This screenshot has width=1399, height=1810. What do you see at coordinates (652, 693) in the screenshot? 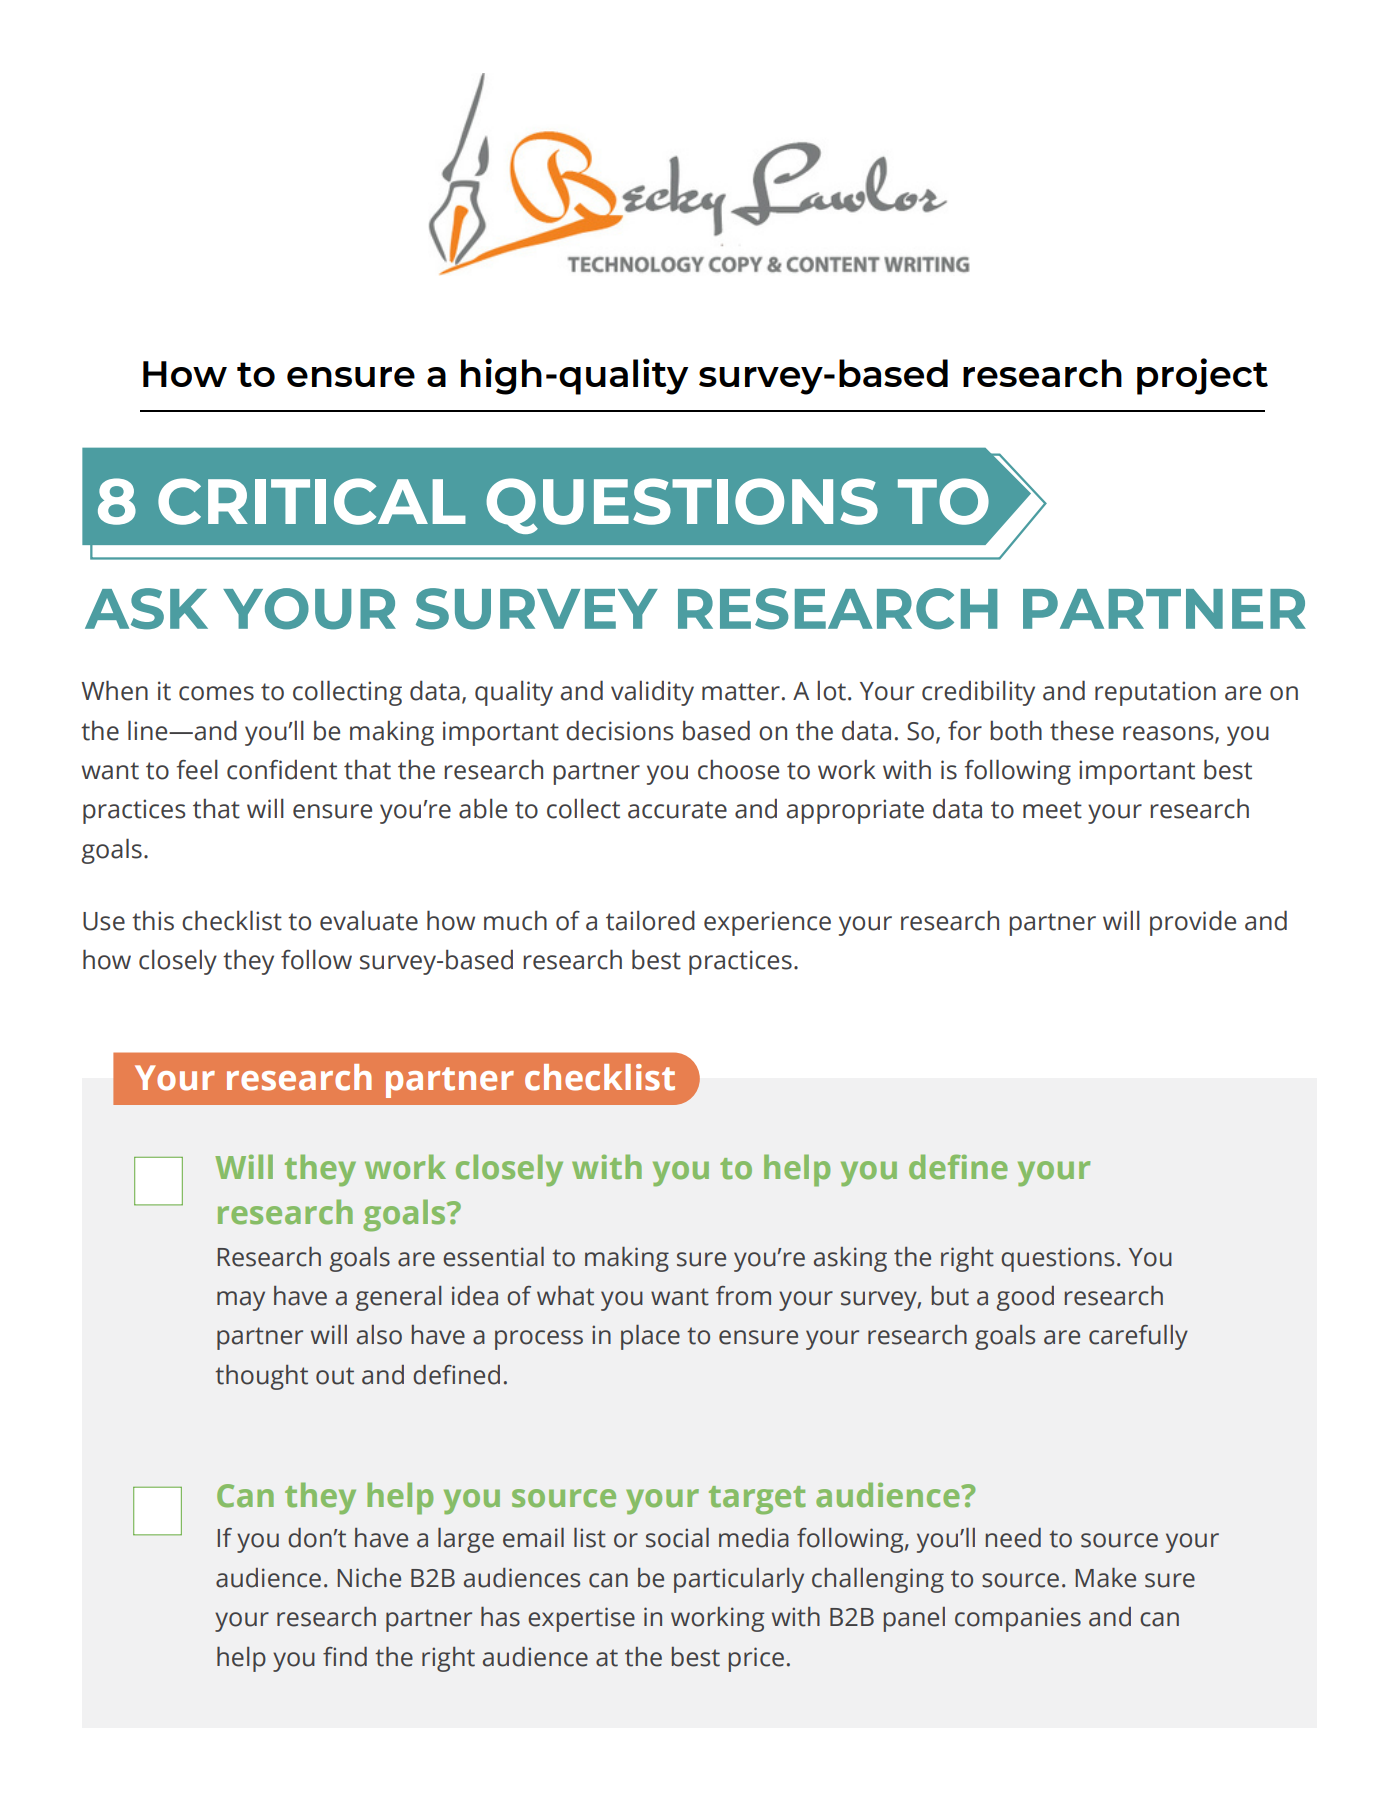
I see `validity` at bounding box center [652, 693].
